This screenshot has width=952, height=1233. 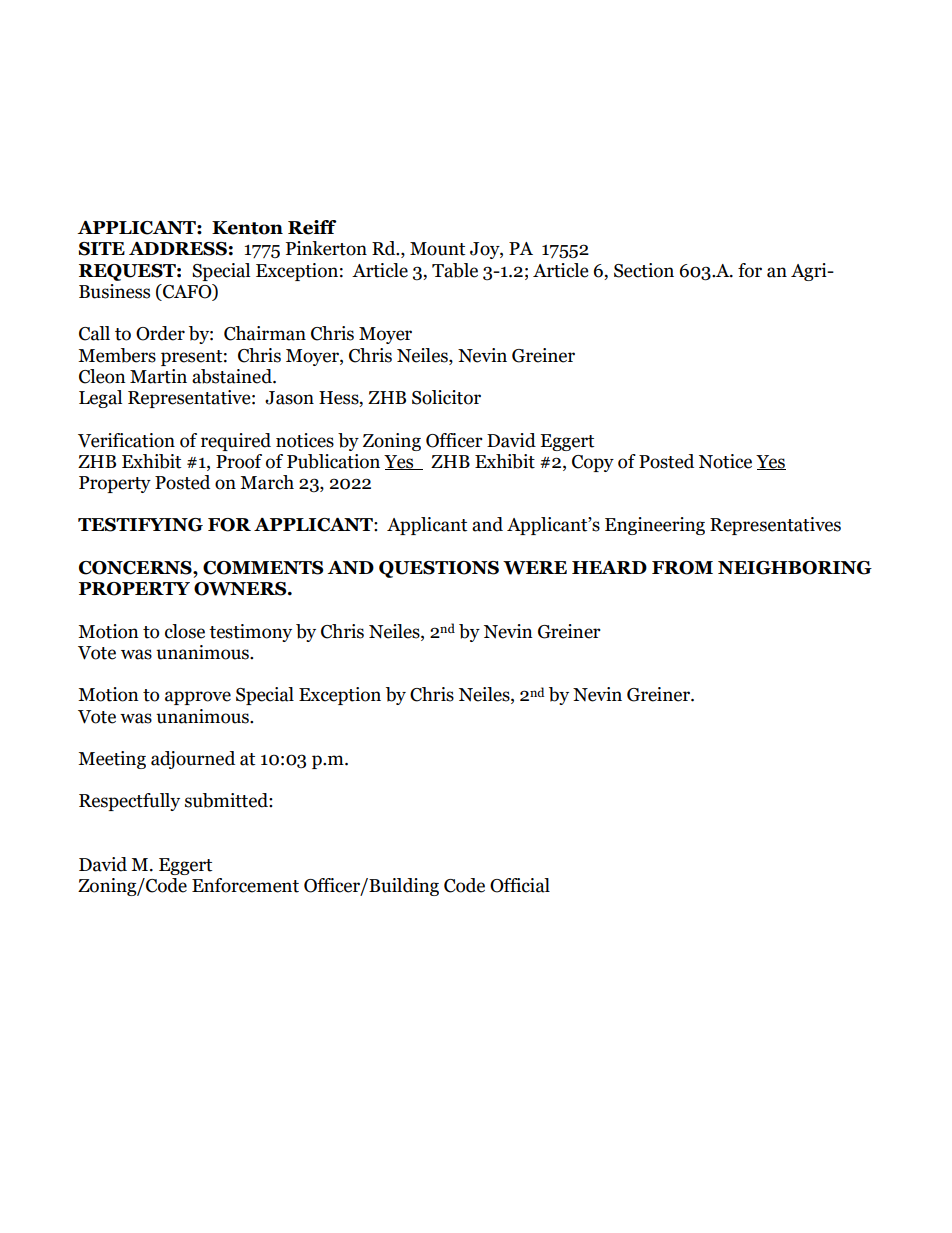 What do you see at coordinates (795, 568) in the screenshot?
I see `NEIGHBORING` at bounding box center [795, 568].
